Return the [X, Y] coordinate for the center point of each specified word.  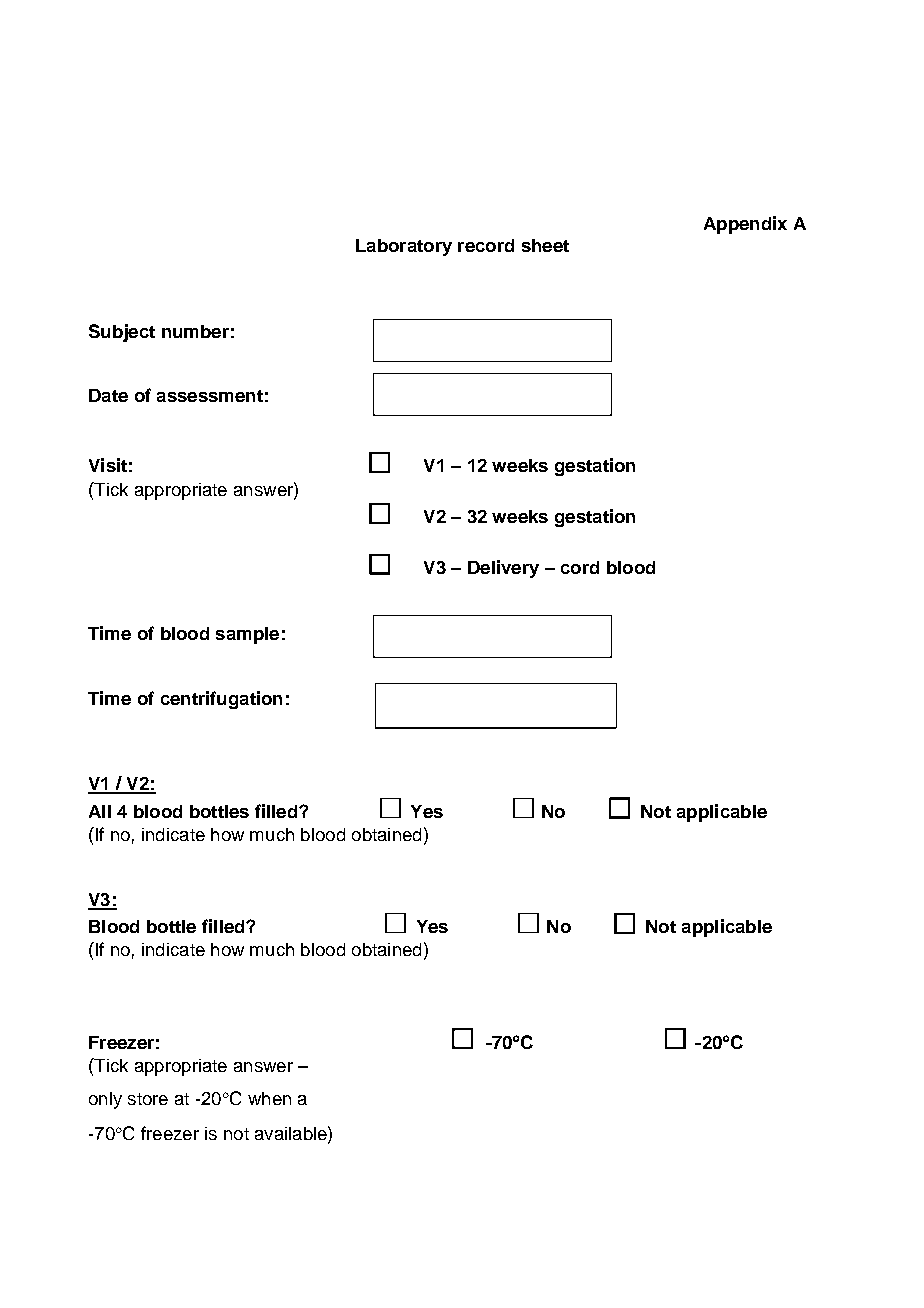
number [195, 331]
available [292, 1133]
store [148, 1099]
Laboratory [404, 247]
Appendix [745, 225]
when [269, 1098]
